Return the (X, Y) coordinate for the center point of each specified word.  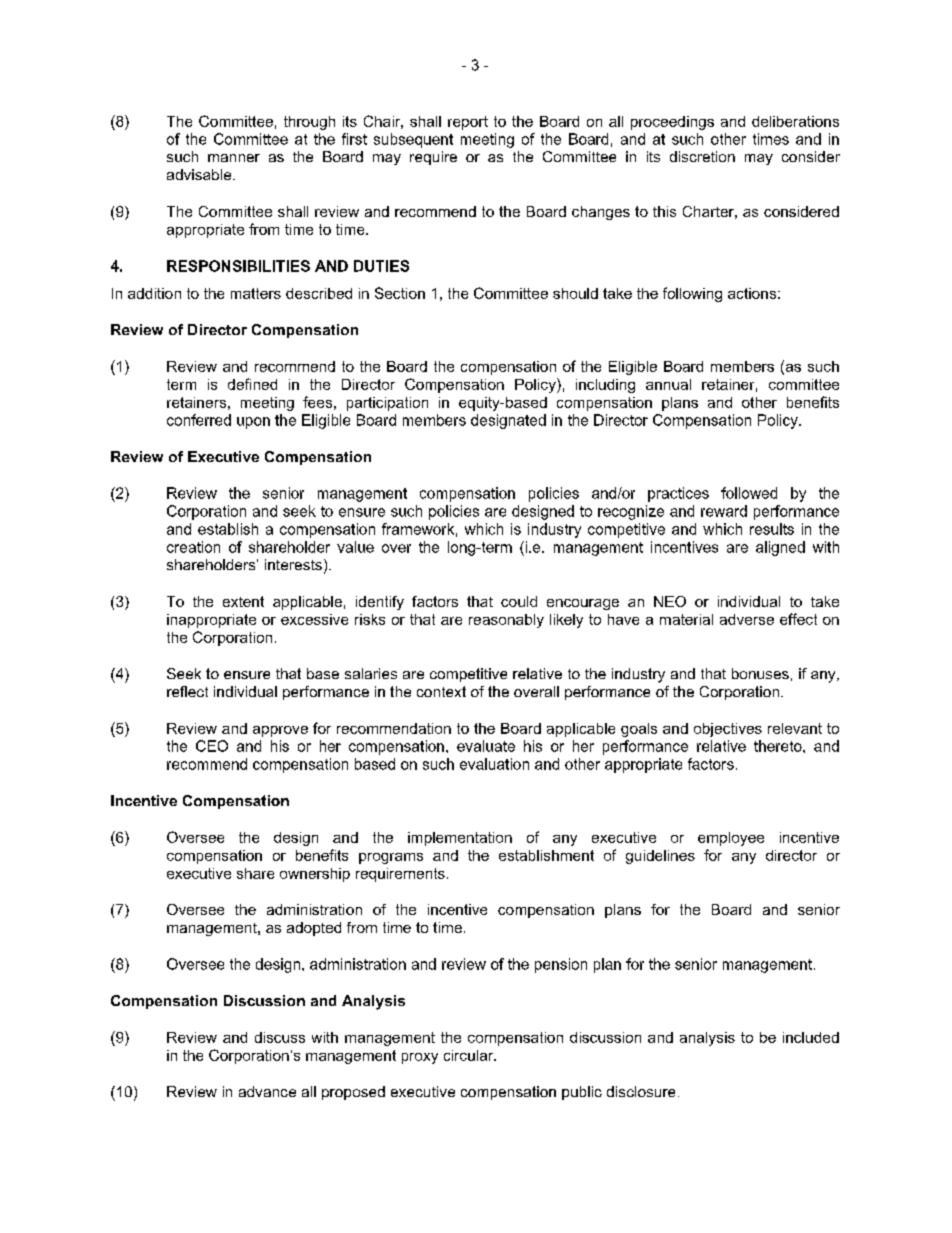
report (468, 123)
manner (234, 158)
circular (470, 1055)
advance (267, 1091)
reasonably (506, 621)
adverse (747, 619)
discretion (702, 156)
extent (243, 601)
